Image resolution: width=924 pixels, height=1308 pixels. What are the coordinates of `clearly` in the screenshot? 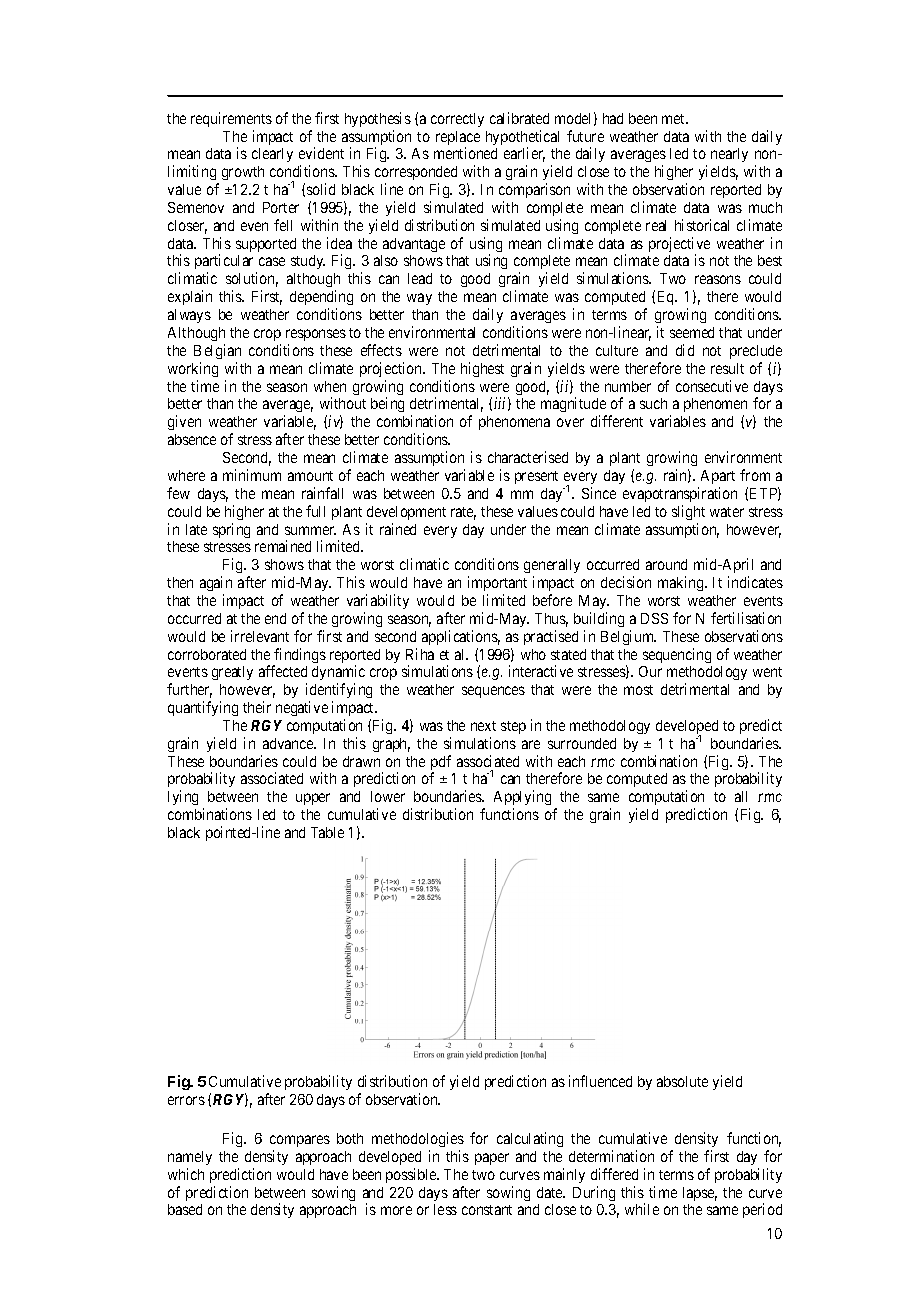 It's located at (272, 155).
